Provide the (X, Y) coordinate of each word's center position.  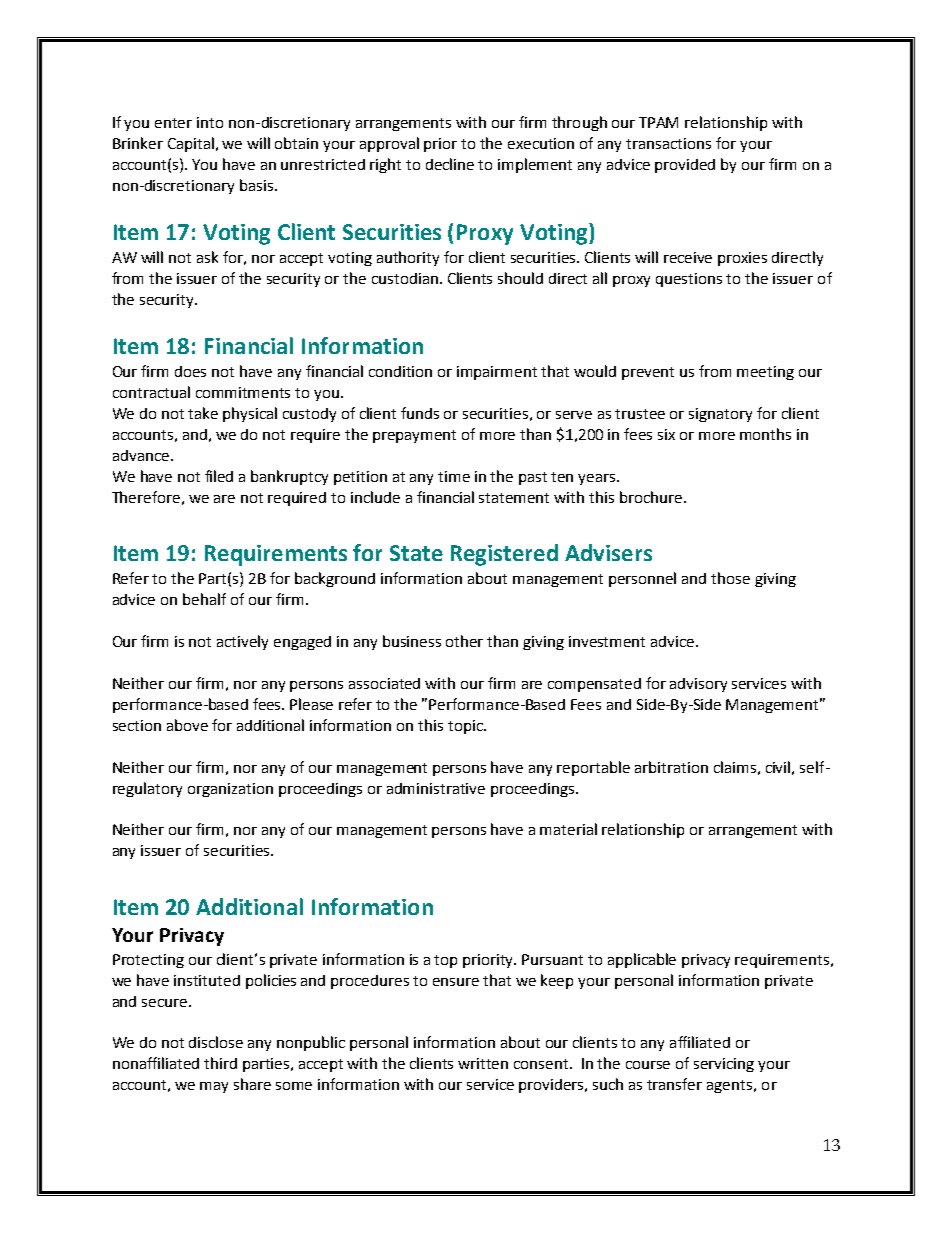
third (220, 1063)
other (464, 641)
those (730, 578)
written (483, 1063)
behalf (204, 599)
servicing (724, 1065)
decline (450, 164)
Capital (191, 144)
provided (685, 166)
